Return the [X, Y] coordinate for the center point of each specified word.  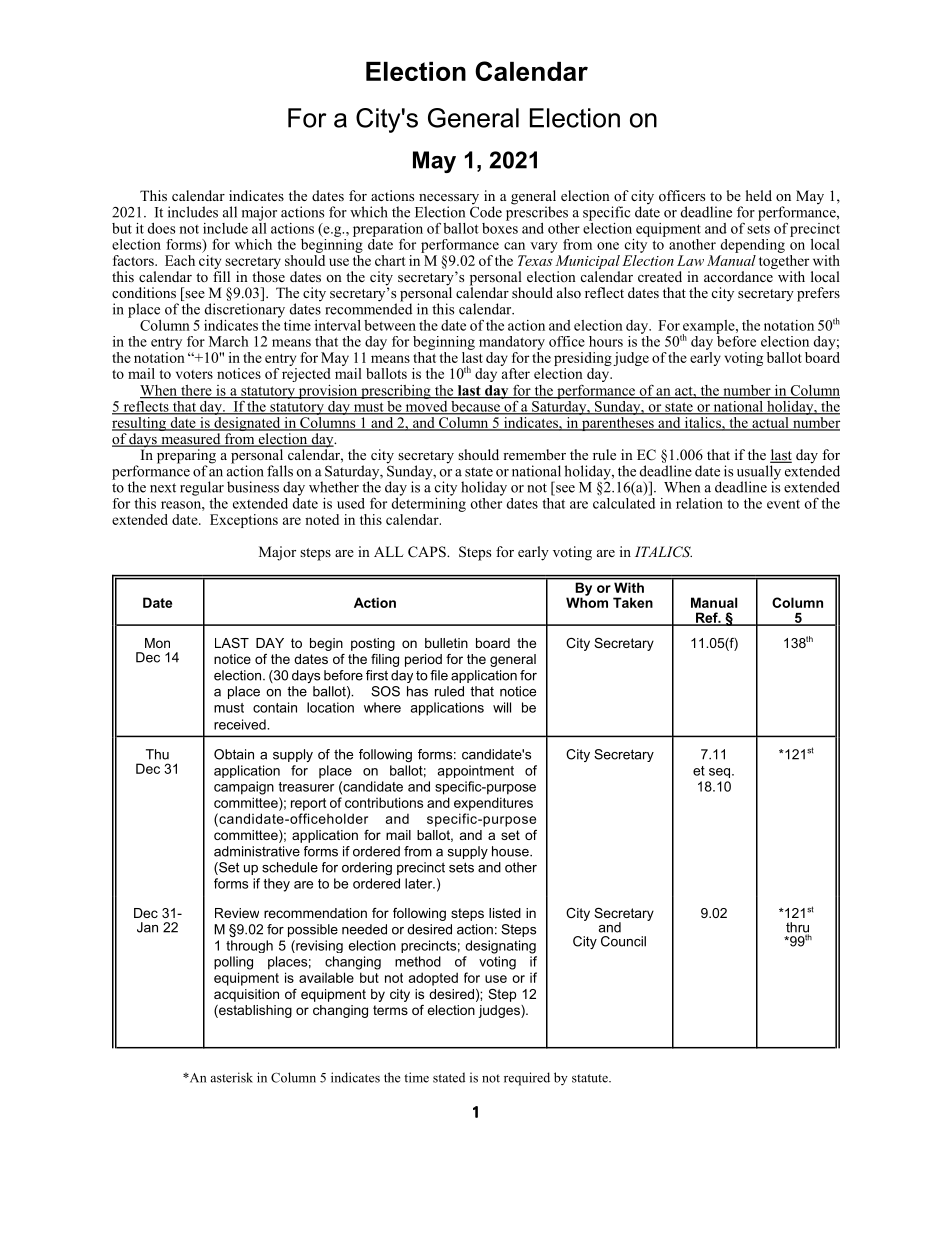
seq [721, 773]
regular [202, 488]
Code [486, 211]
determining [428, 503]
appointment [475, 771]
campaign [244, 788]
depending [752, 246]
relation [699, 503]
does [161, 228]
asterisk [232, 1077]
